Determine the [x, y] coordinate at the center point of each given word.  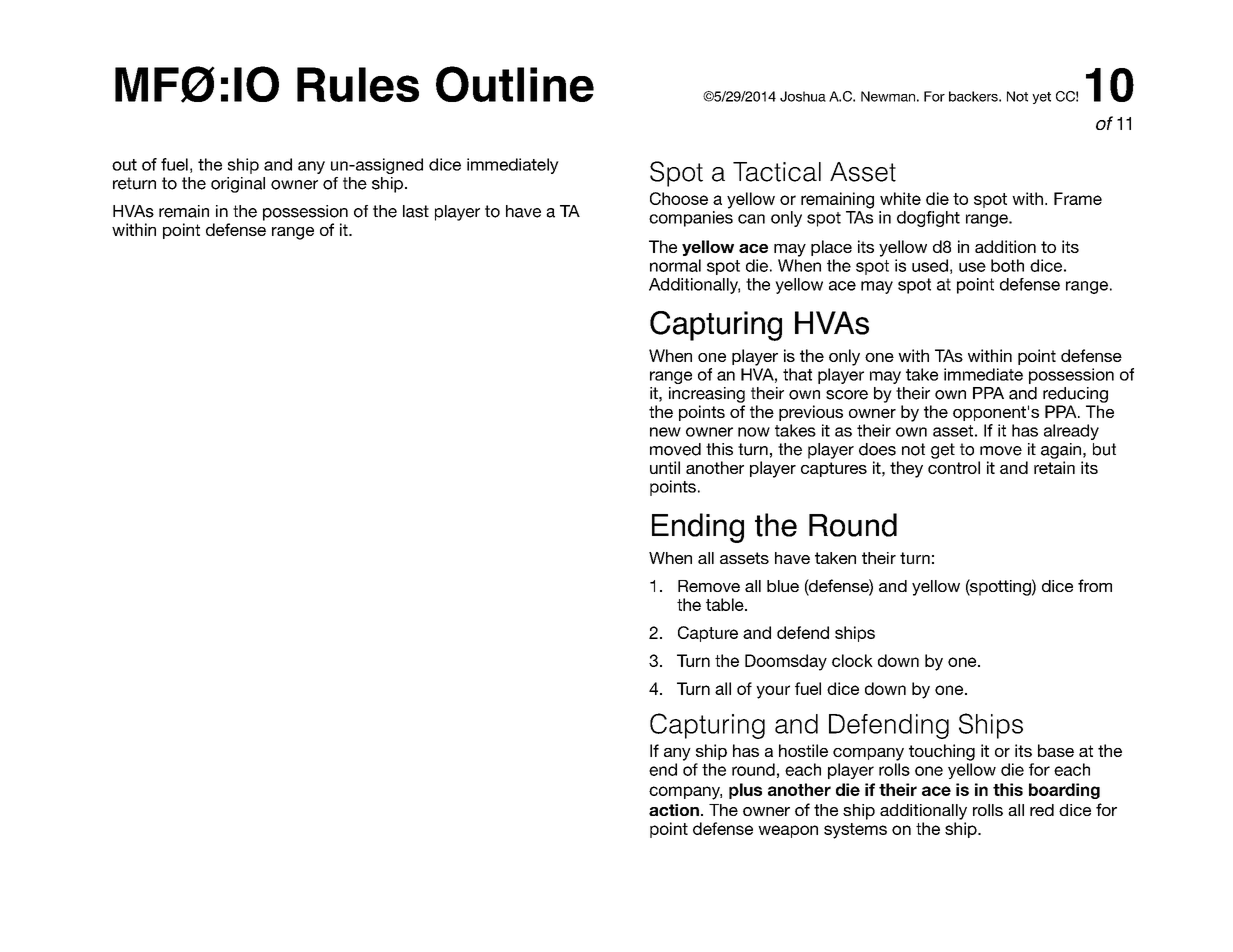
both [1007, 265]
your [773, 692]
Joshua [803, 96]
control [954, 467]
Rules [358, 84]
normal [675, 265]
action [674, 810]
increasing [707, 395]
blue [783, 586]
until [665, 467]
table [726, 604]
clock [852, 660]
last [416, 211]
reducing [1075, 395]
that [797, 374]
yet [1041, 98]
